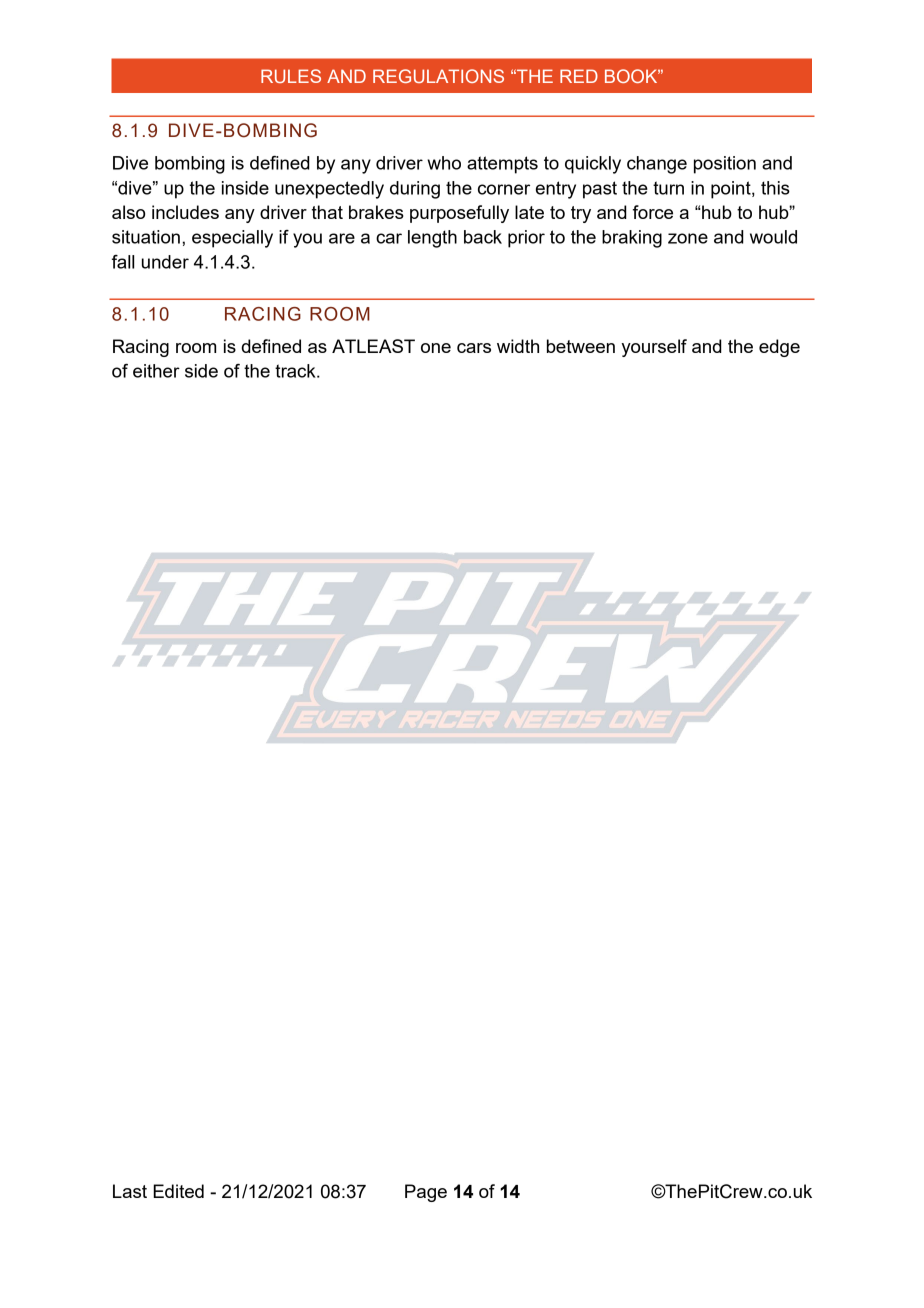  What do you see at coordinates (654, 348) in the document?
I see `yourself` at bounding box center [654, 348].
